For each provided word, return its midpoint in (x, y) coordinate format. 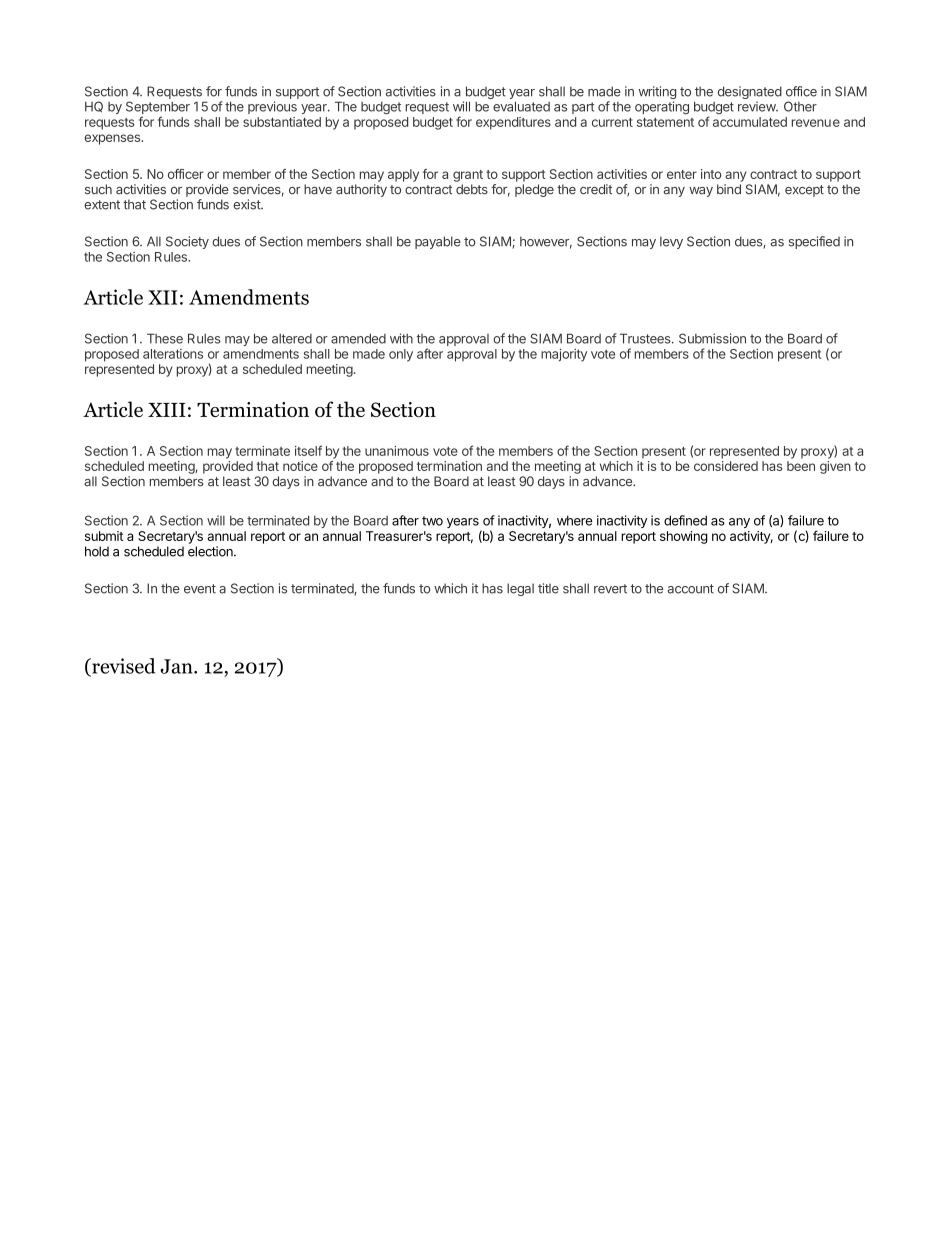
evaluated (521, 106)
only (401, 355)
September (158, 109)
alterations (173, 354)
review (757, 106)
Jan (177, 666)
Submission (712, 338)
